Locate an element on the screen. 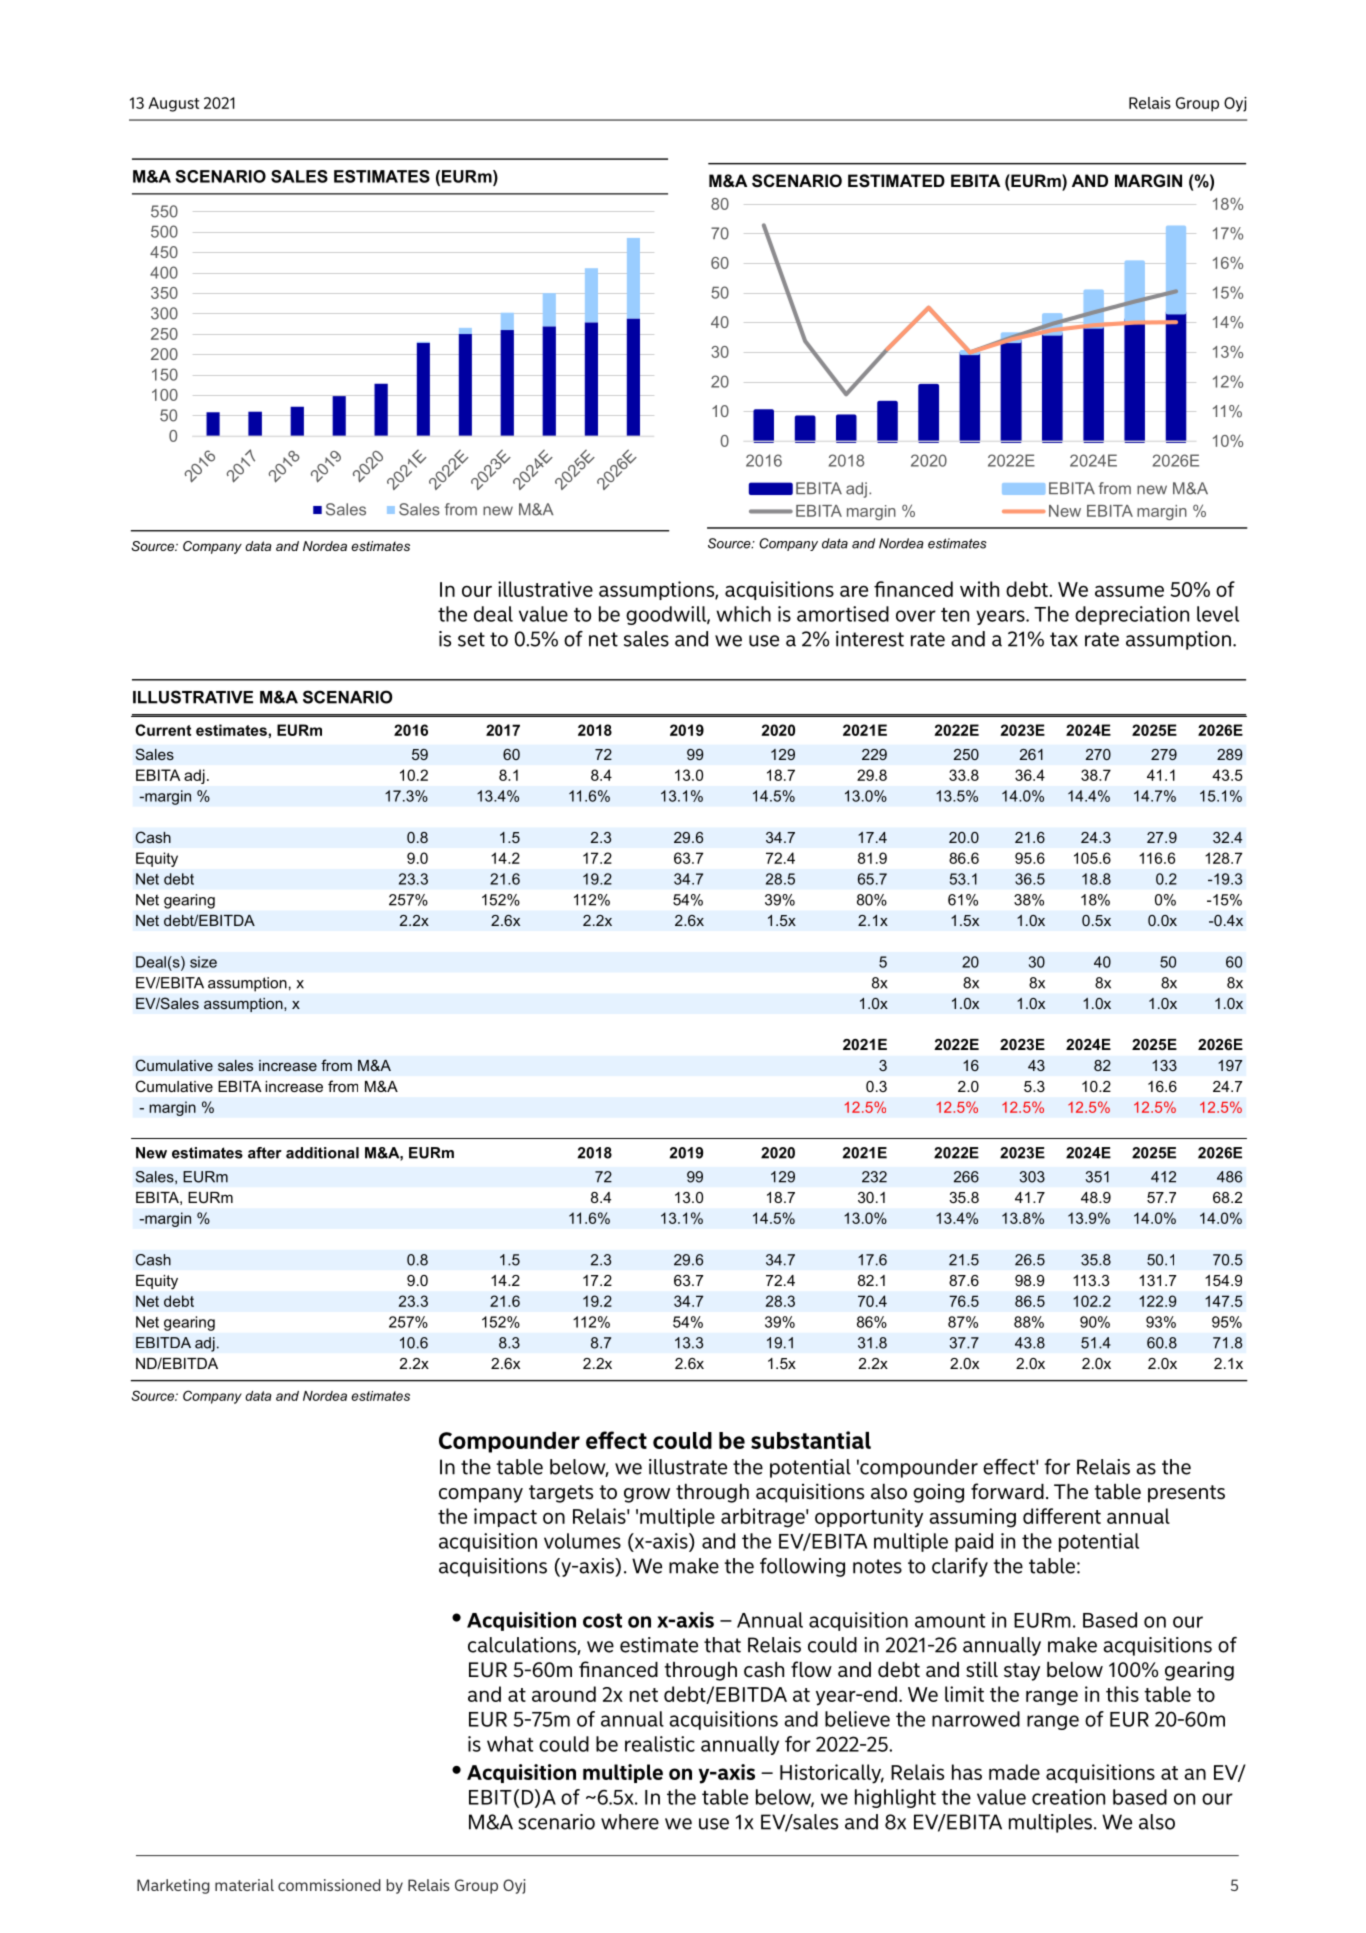 This screenshot has width=1366, height=1933. forward is located at coordinates (1007, 1491).
